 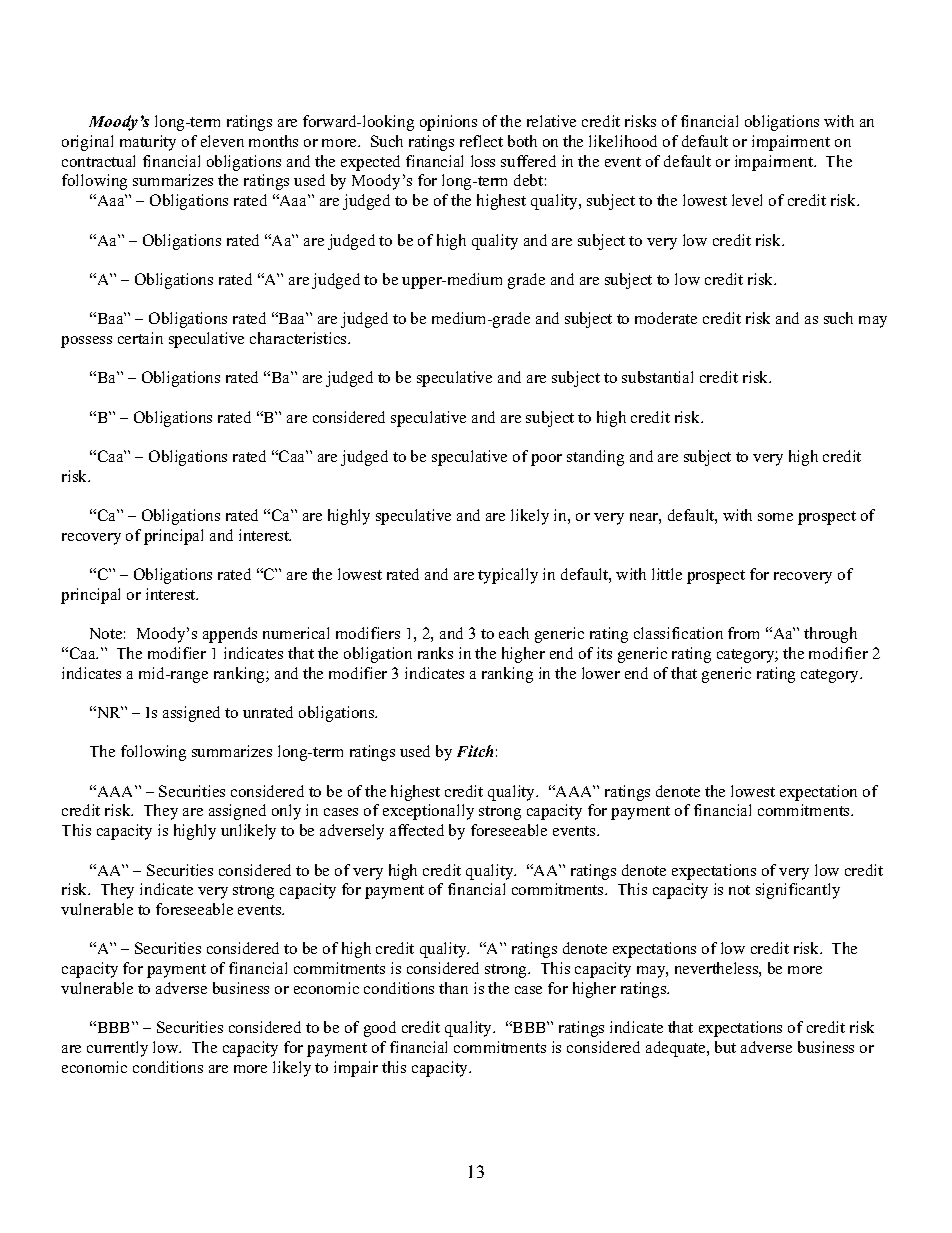 What do you see at coordinates (428, 812) in the screenshot?
I see `exceptionally` at bounding box center [428, 812].
